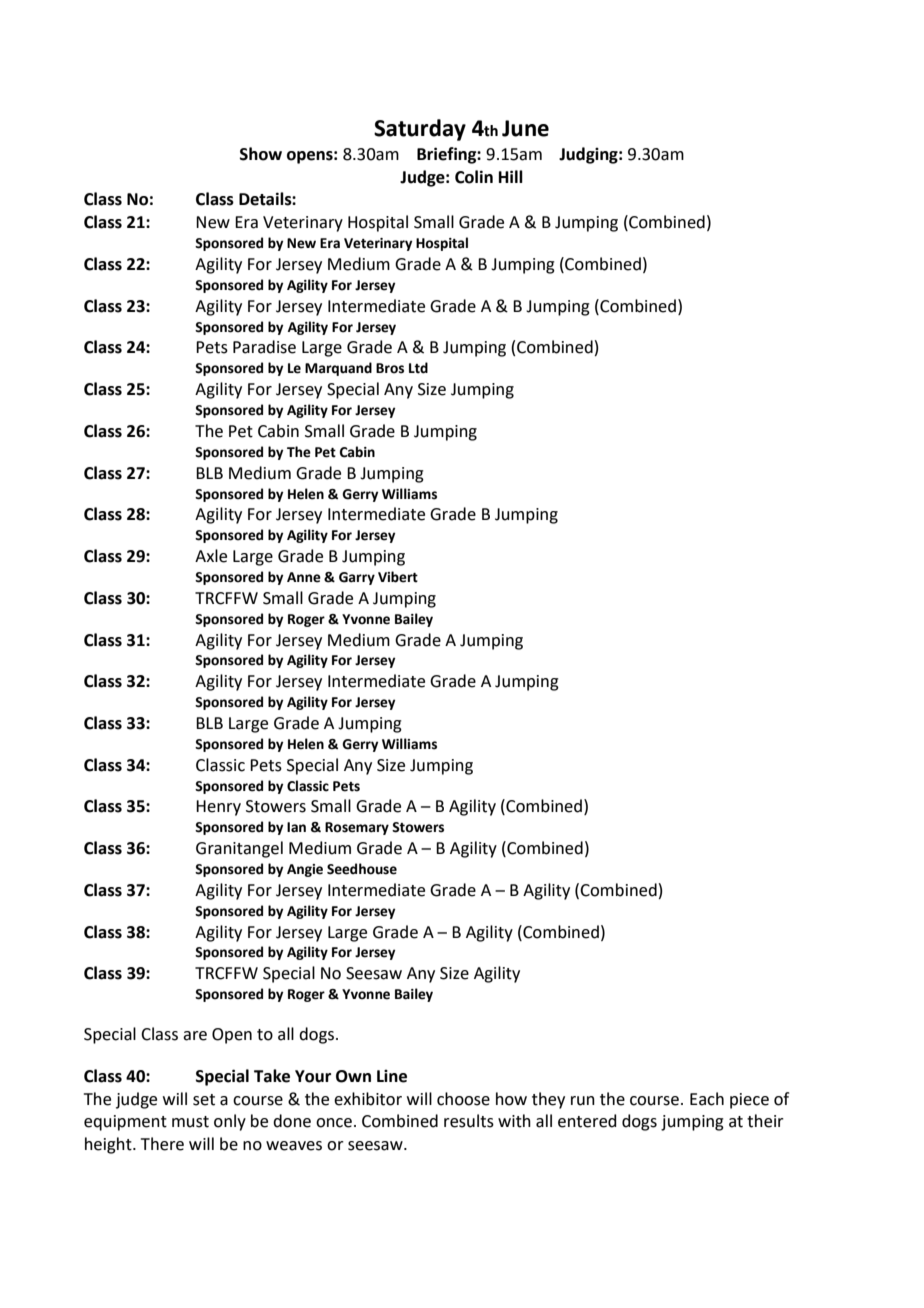 Image resolution: width=924 pixels, height=1308 pixels. Describe the element at coordinates (357, 828) in the page. I see `Rosemary` at that location.
